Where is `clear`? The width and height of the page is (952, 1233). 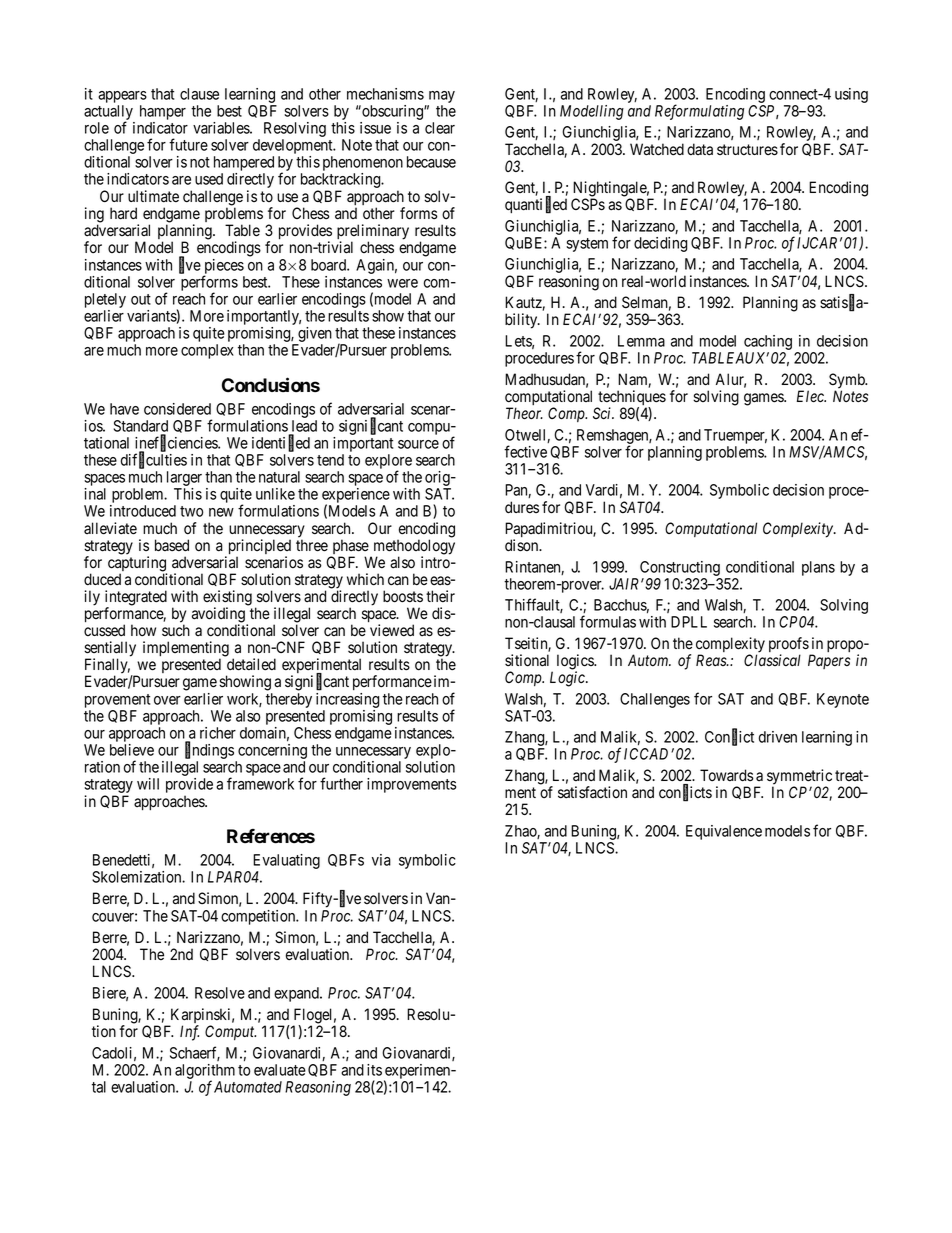 clear is located at coordinates (440, 128).
